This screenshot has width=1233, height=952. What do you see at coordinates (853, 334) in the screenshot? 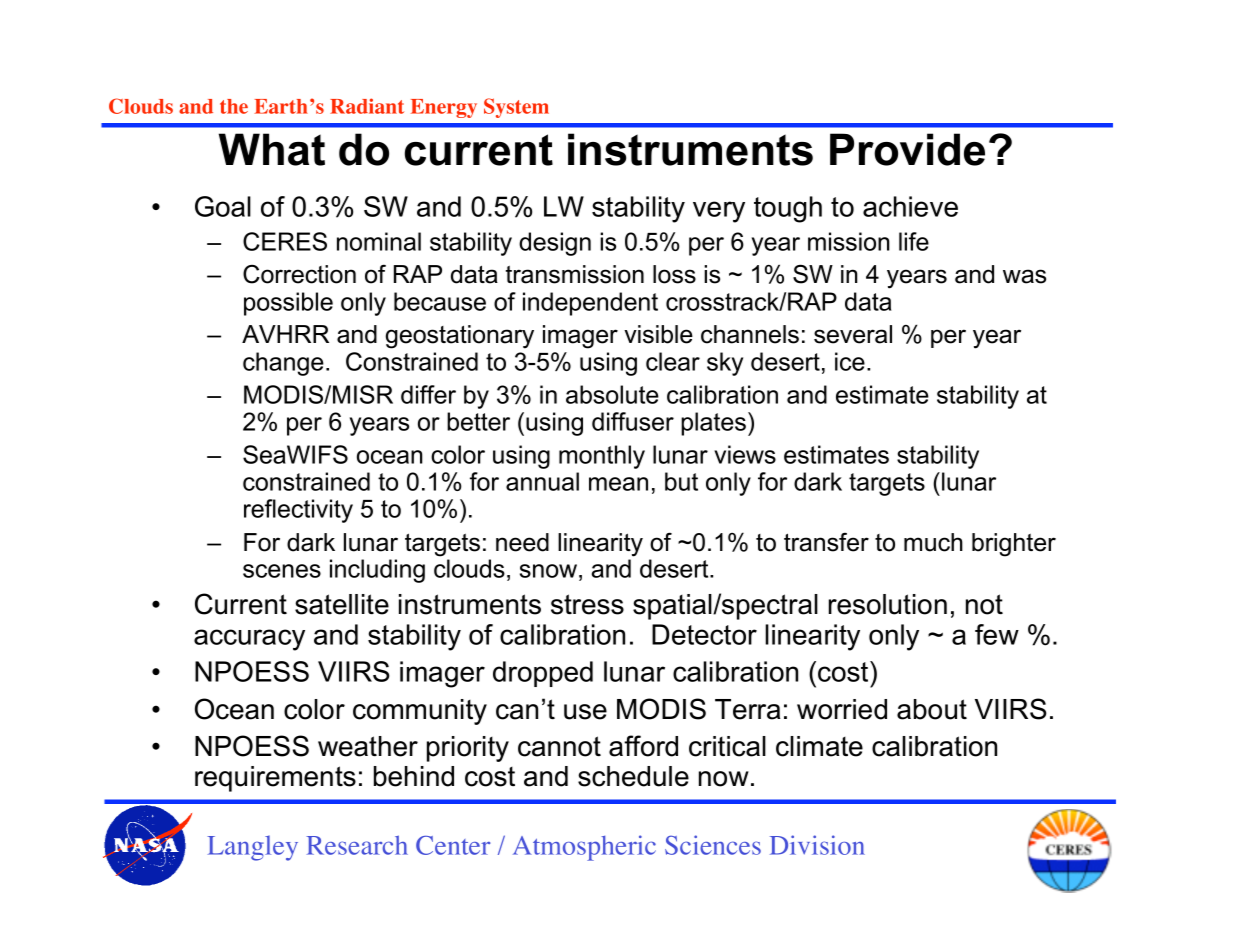
I see `several` at bounding box center [853, 334].
